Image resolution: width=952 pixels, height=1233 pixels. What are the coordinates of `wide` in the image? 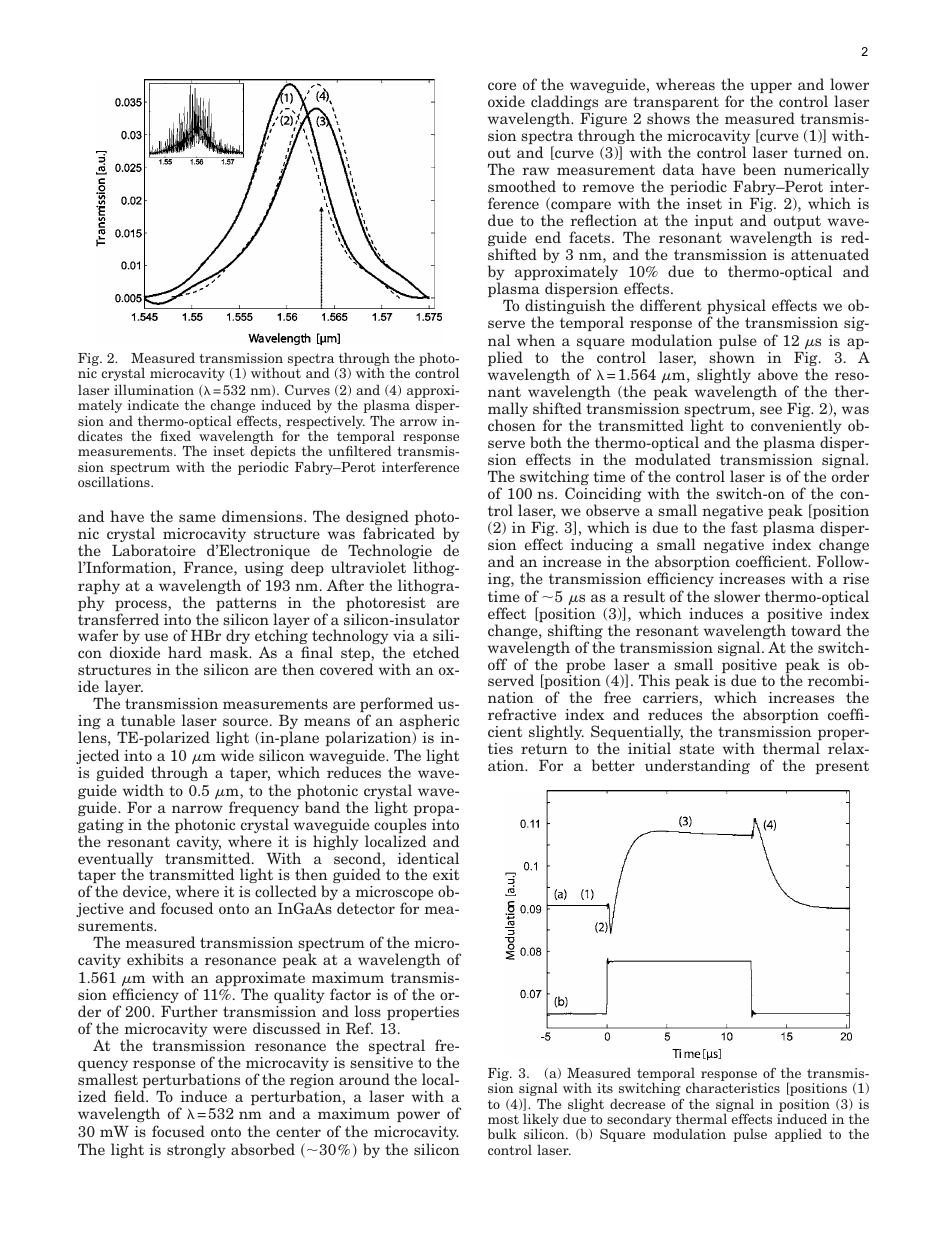 It's located at (237, 755).
